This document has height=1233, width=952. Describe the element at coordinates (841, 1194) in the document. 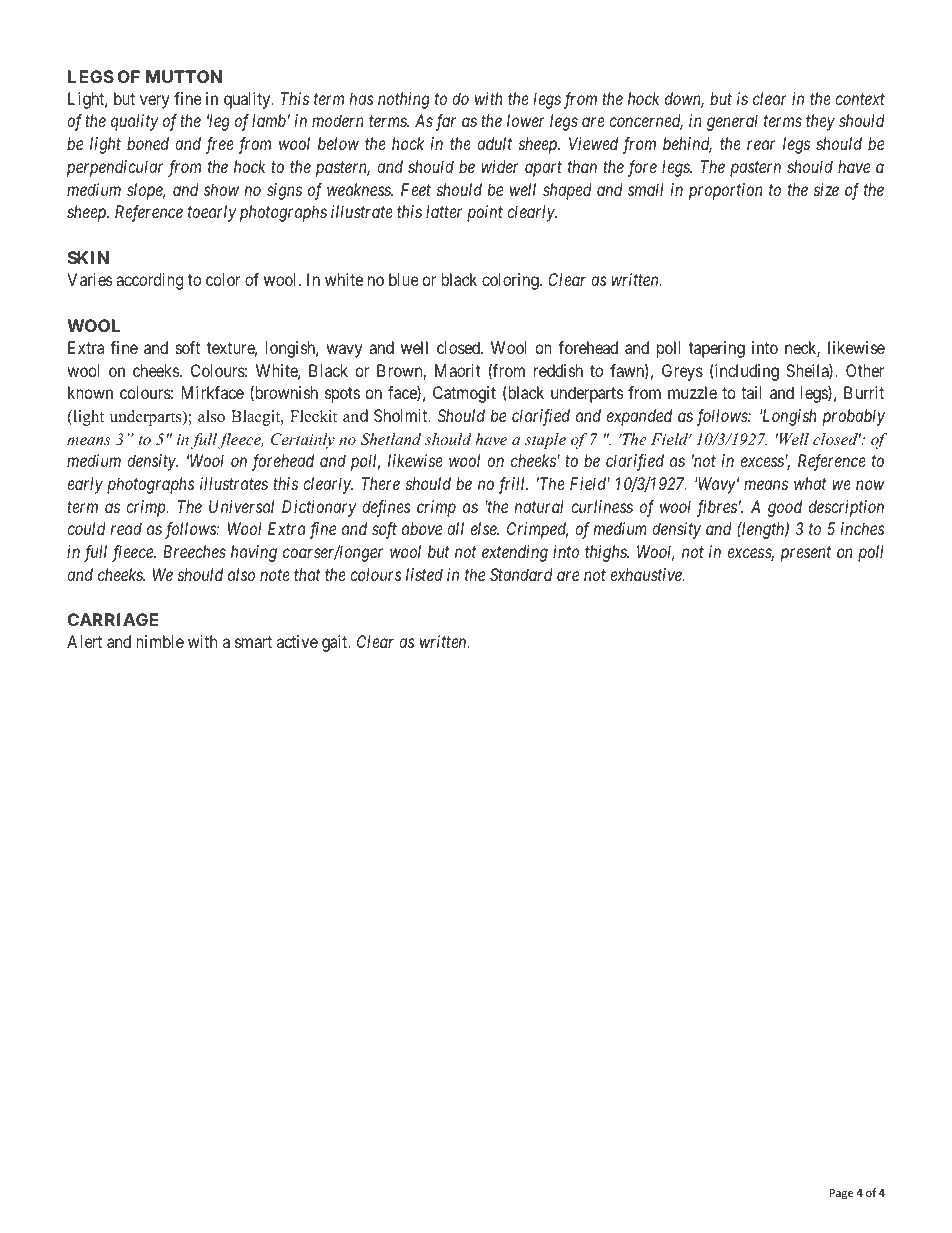

I see `Page` at that location.
